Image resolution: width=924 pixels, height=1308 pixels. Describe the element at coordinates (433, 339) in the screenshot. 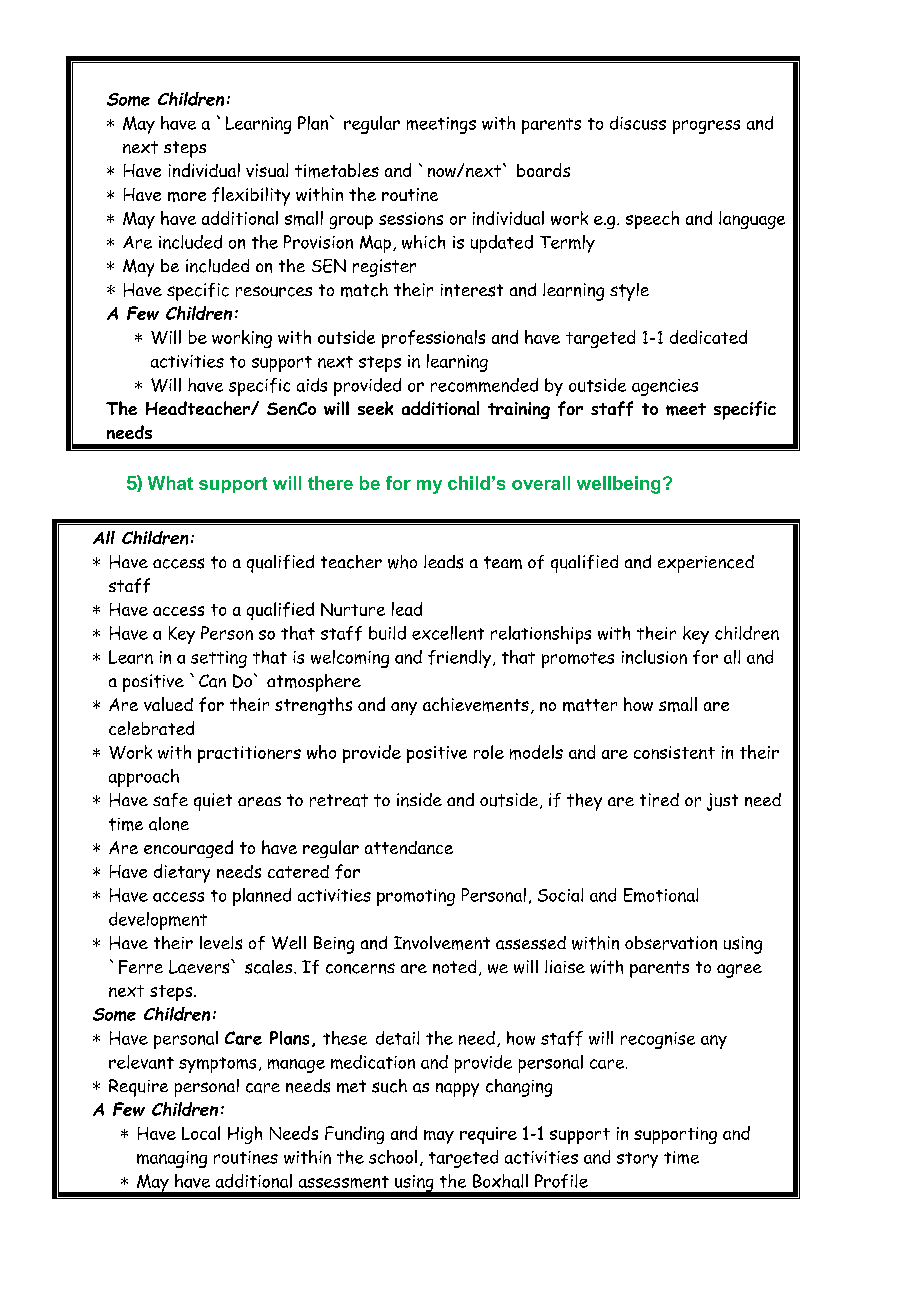

I see `professionals` at that location.
